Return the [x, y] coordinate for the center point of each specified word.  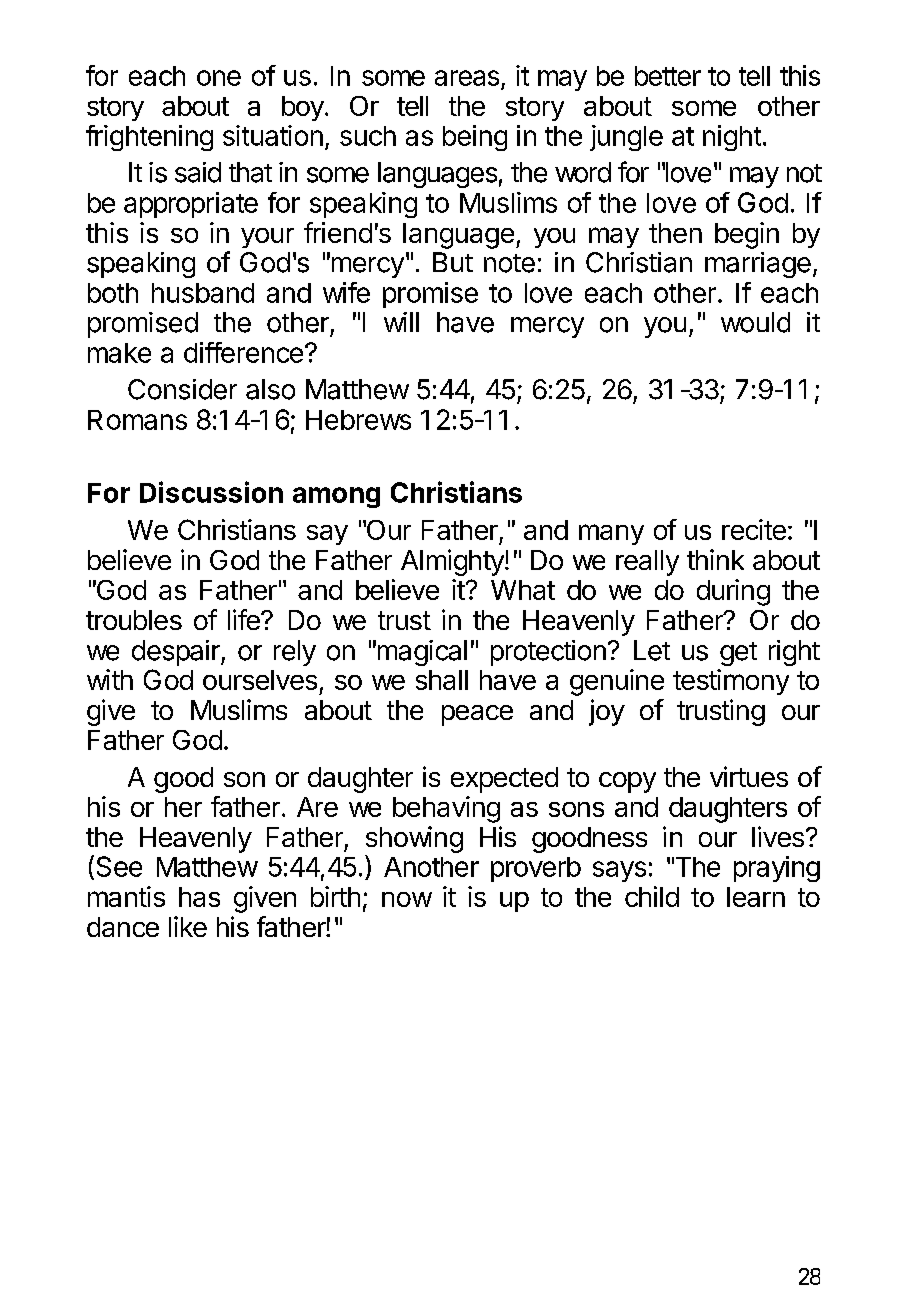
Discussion [211, 492]
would [755, 322]
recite [754, 529]
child [652, 896]
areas [467, 78]
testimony [731, 682]
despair [177, 653]
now [407, 899]
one [219, 78]
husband [203, 293]
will [401, 322]
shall [442, 680]
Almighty [453, 562]
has [199, 897]
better [668, 76]
